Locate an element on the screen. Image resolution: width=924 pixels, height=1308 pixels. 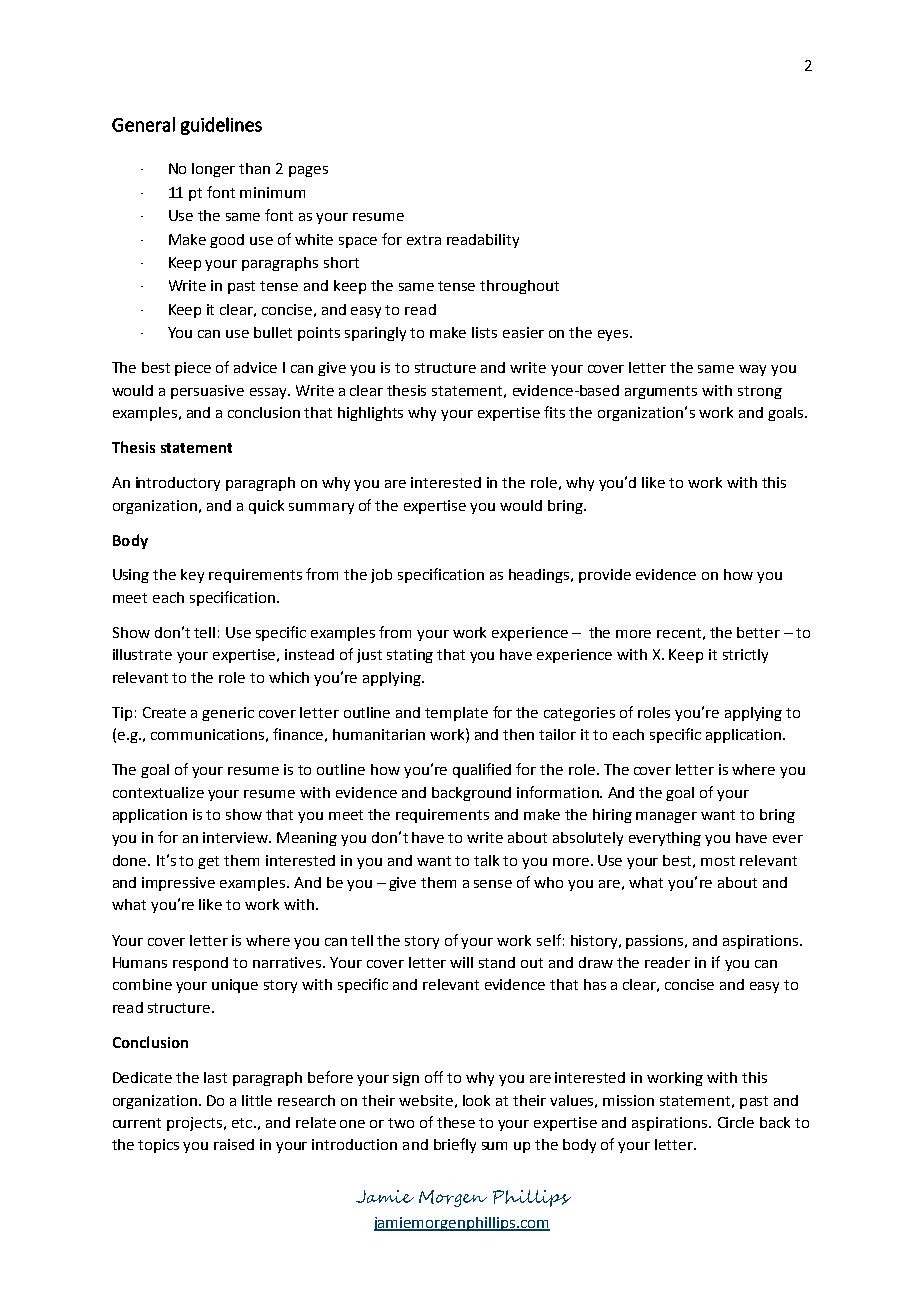
throughout is located at coordinates (519, 287).
